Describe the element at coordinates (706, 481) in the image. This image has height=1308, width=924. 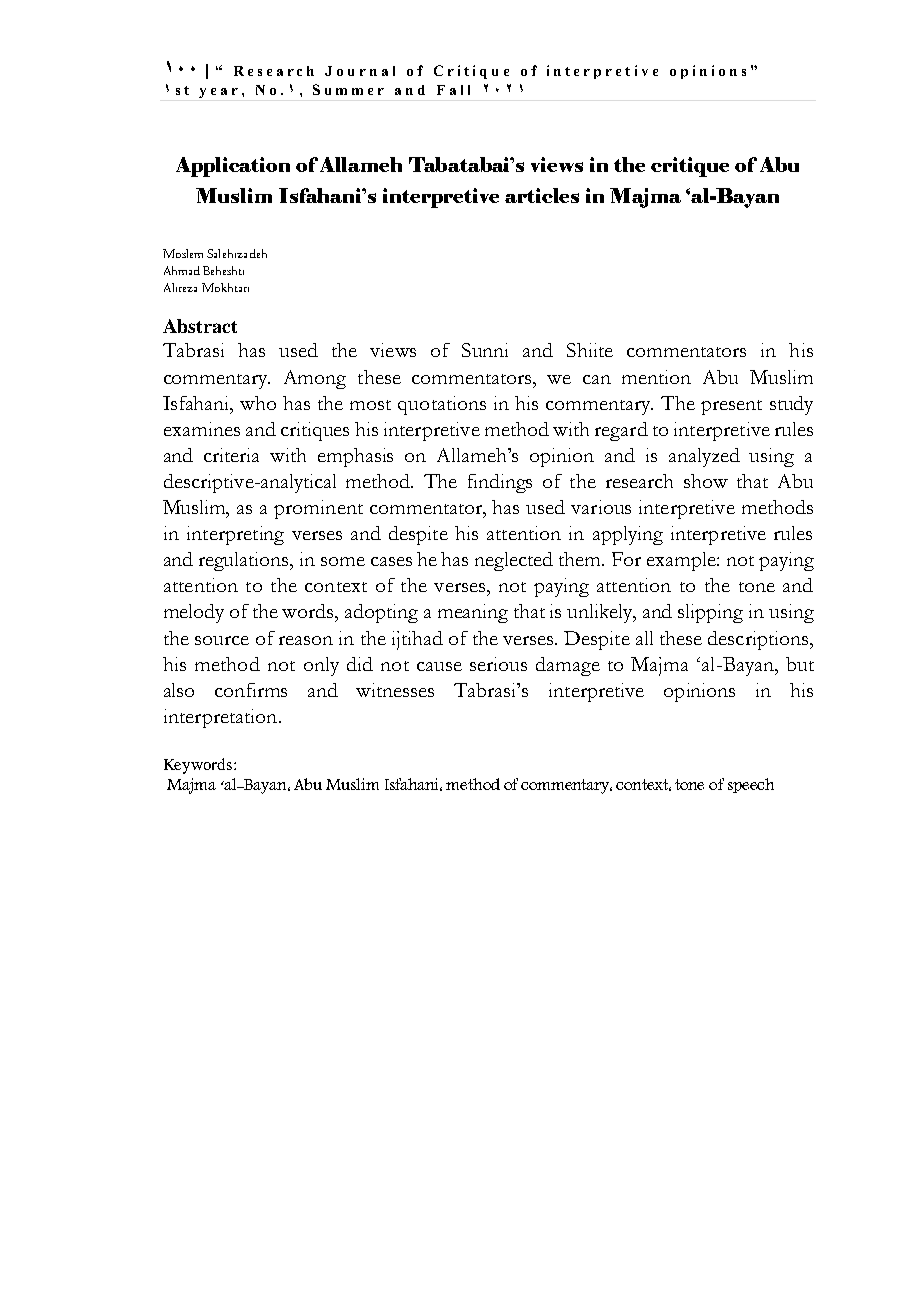
I see `show` at that location.
